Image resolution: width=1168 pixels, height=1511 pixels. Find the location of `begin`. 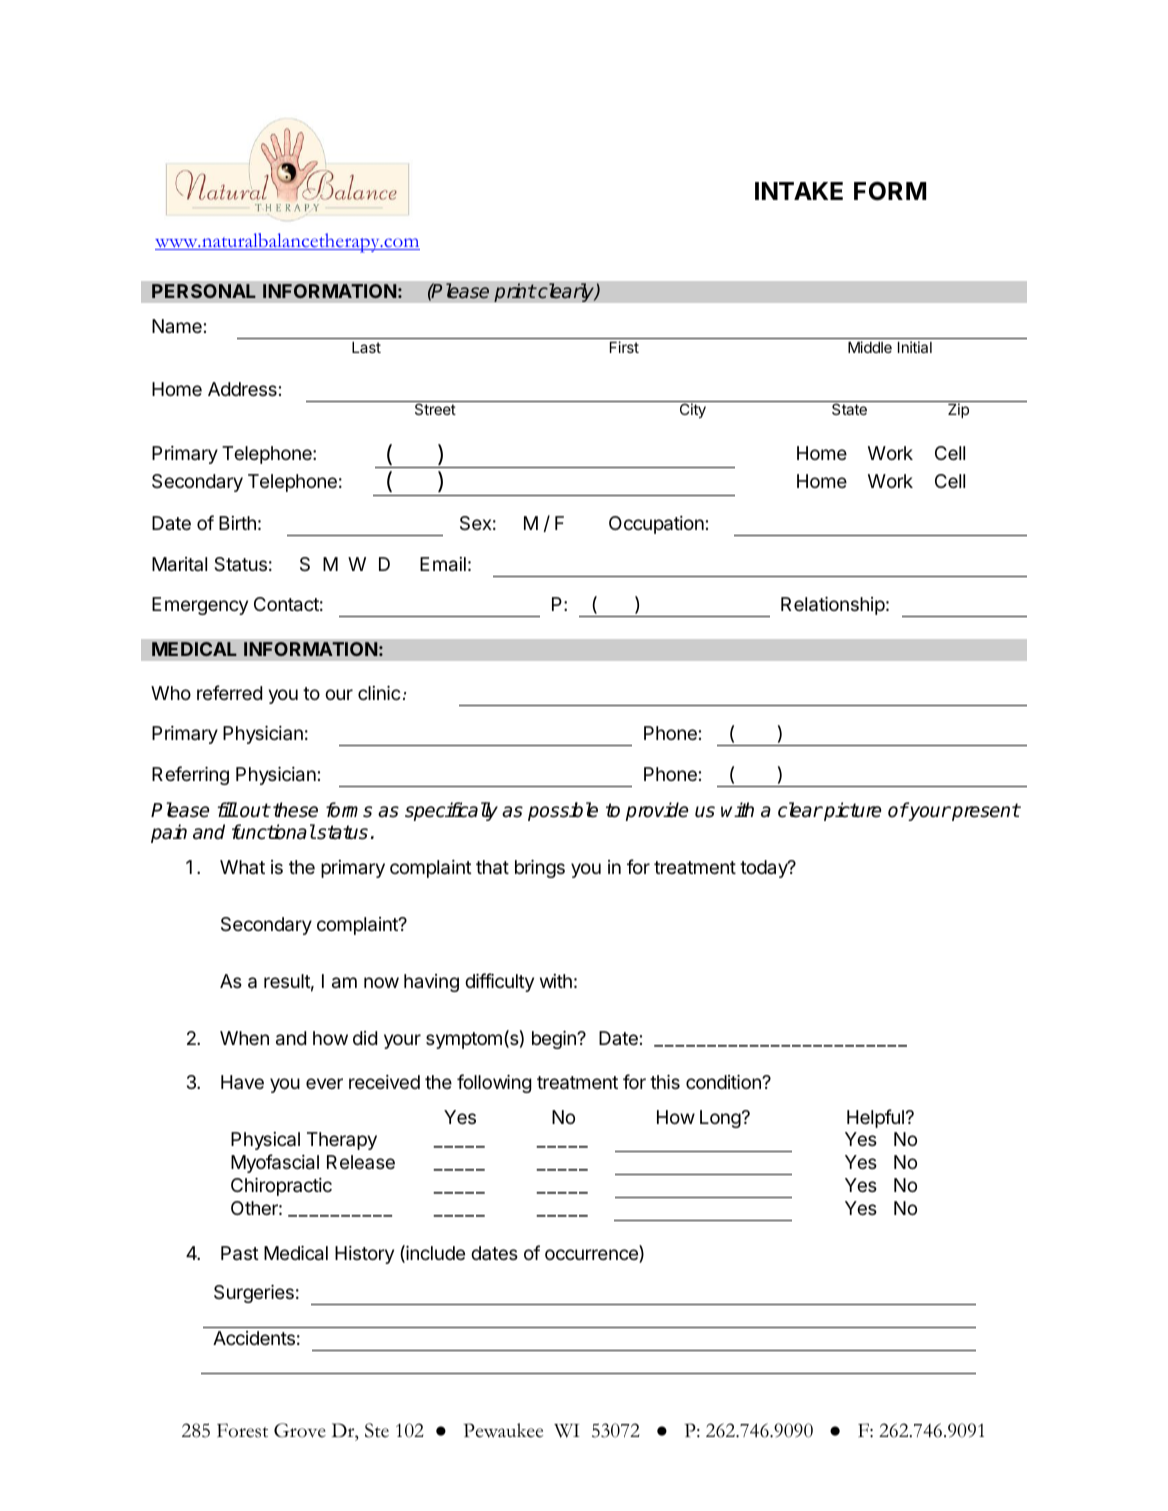

begin is located at coordinates (555, 1040).
